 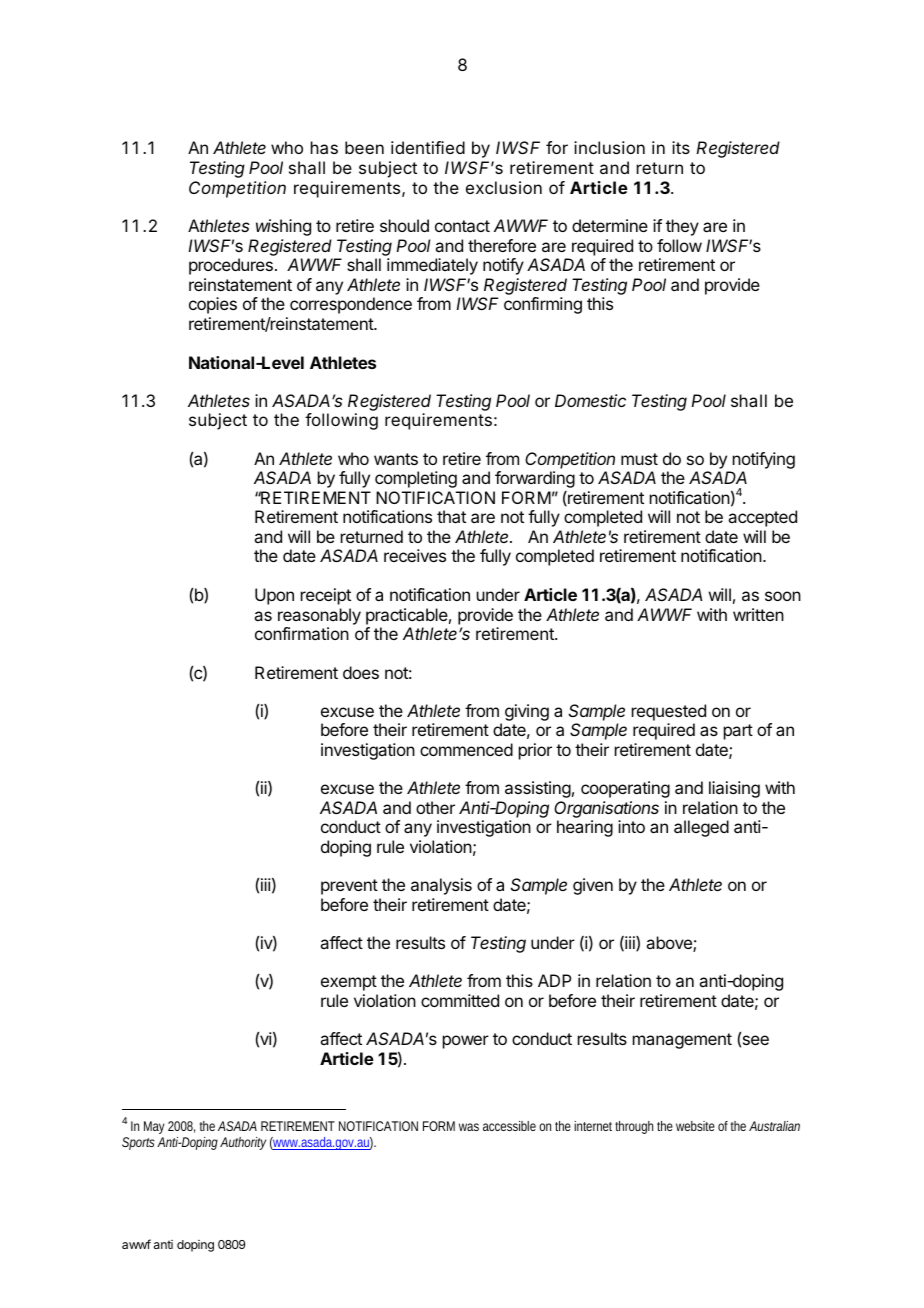 I want to click on alleged, so click(x=701, y=828).
